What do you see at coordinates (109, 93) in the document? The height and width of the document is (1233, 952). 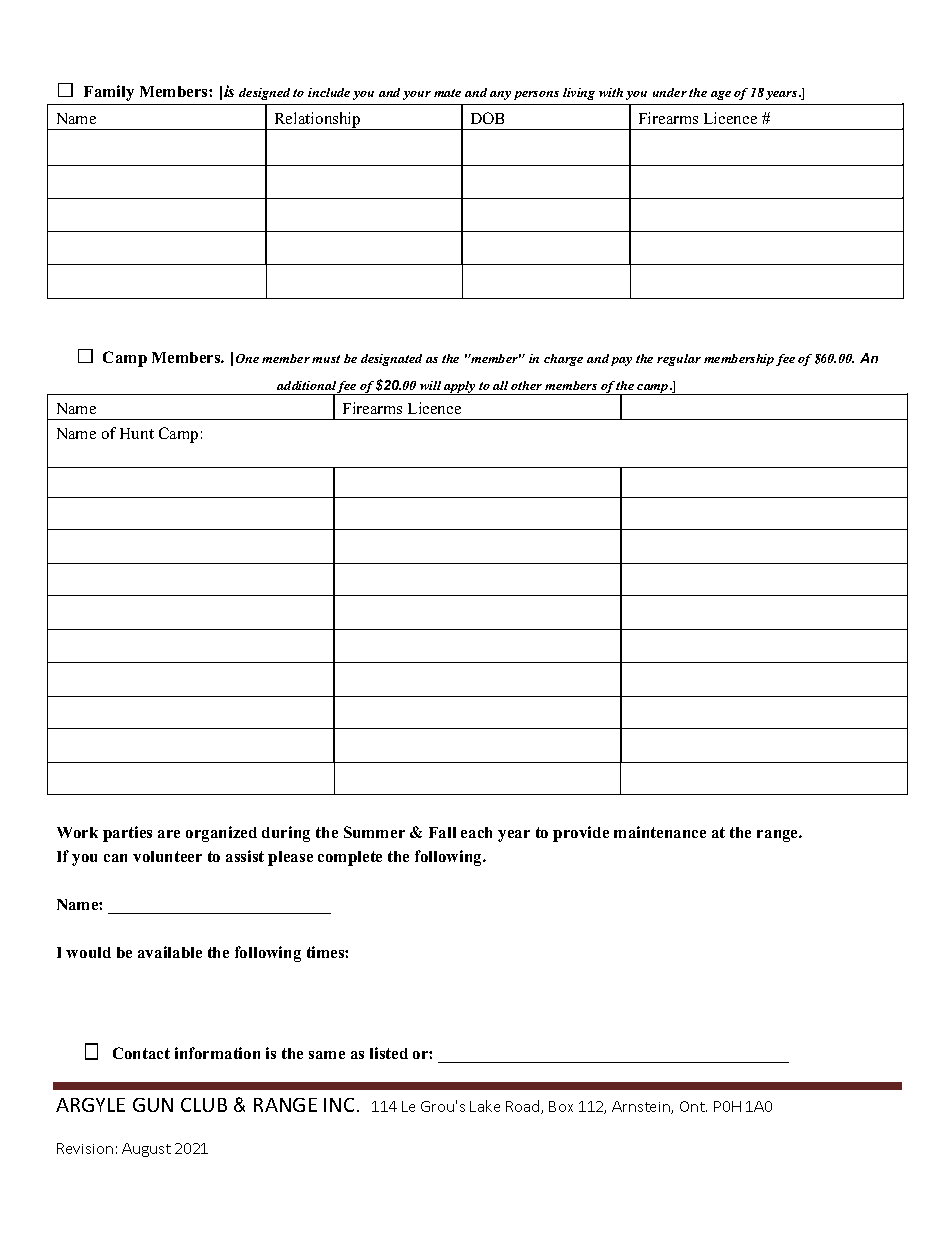 I see `Family` at bounding box center [109, 93].
